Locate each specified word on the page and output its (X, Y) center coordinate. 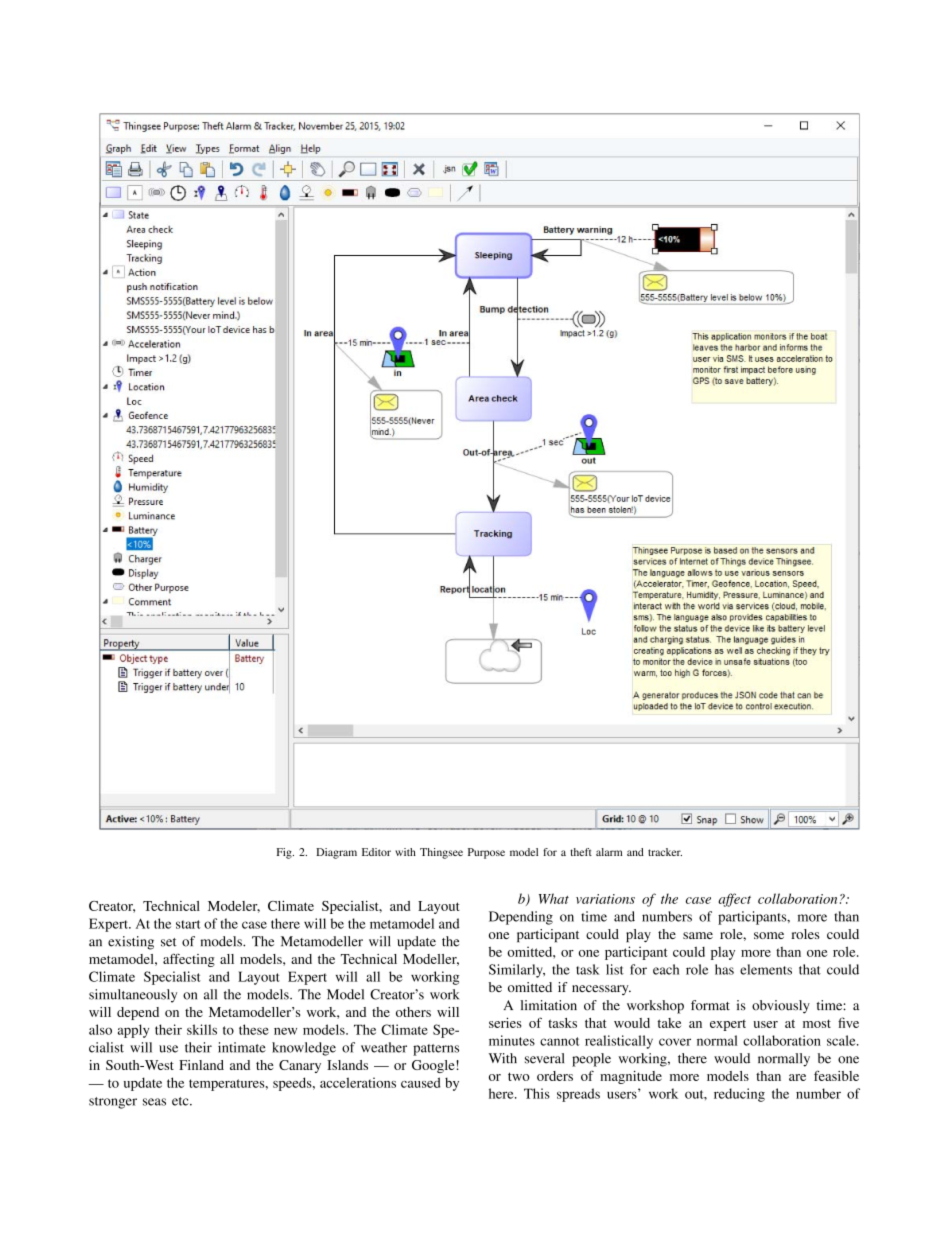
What (554, 898)
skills (202, 1029)
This (537, 1093)
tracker (665, 852)
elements (766, 969)
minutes (512, 1040)
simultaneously (133, 996)
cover (675, 1042)
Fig (285, 853)
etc (181, 1101)
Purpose (486, 853)
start (188, 924)
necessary (601, 990)
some (769, 935)
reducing (739, 1095)
